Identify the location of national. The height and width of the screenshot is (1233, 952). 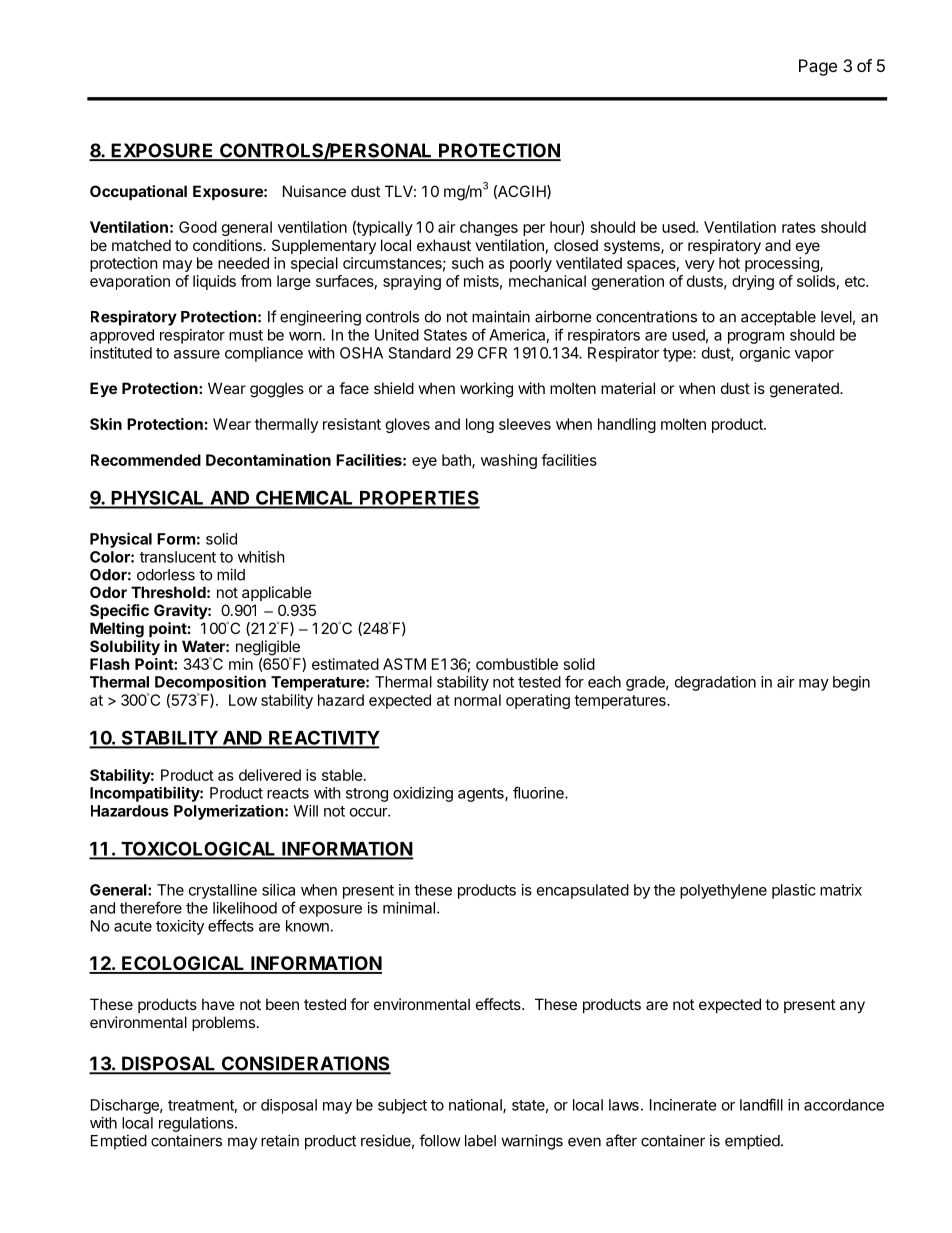
(476, 1106).
